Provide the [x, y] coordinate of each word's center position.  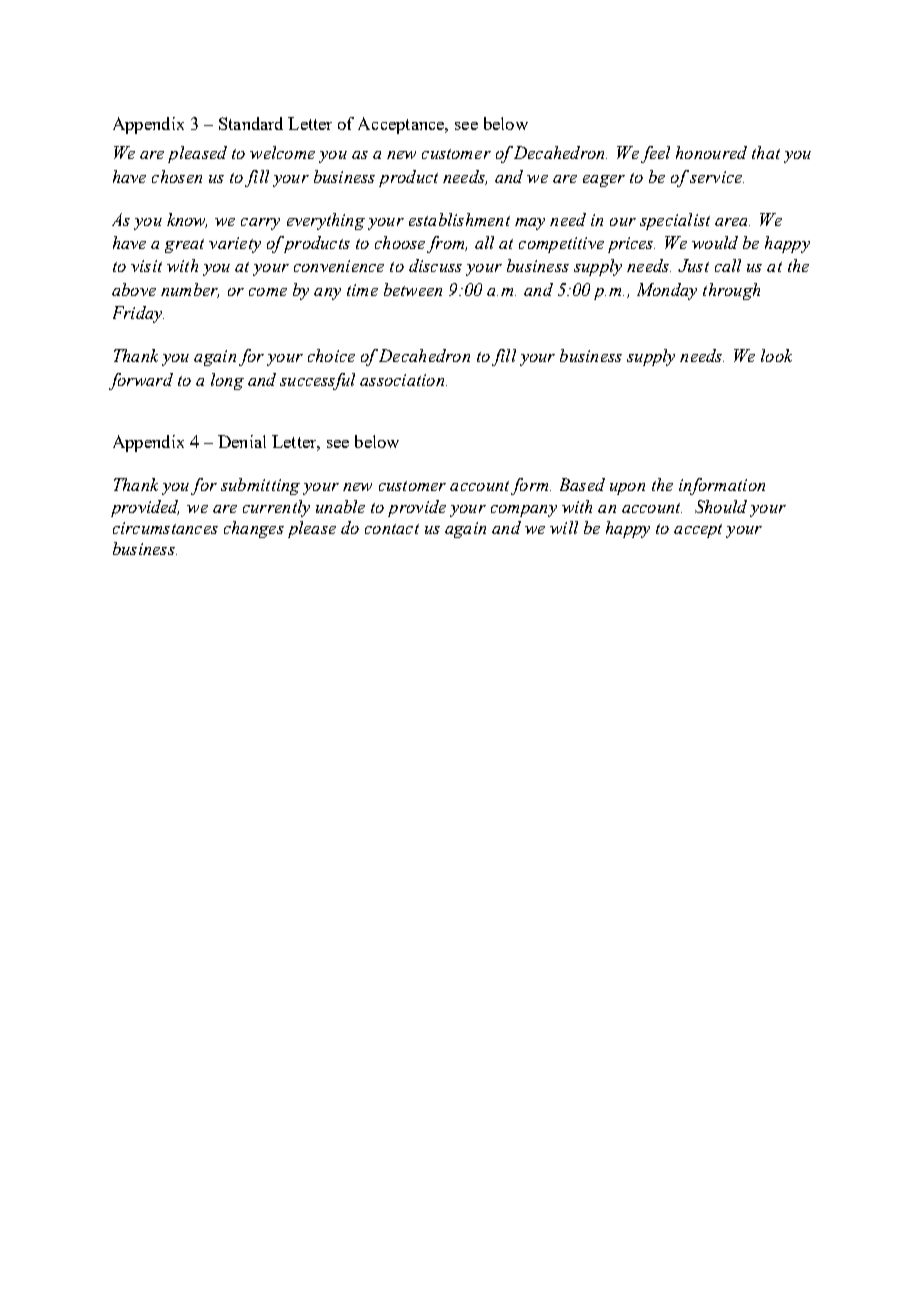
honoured [711, 152]
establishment [459, 219]
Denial [242, 441]
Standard [251, 123]
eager [604, 181]
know [187, 220]
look [776, 355]
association [403, 380]
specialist [675, 221]
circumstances [165, 528]
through [731, 291]
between [413, 289]
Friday [138, 314]
